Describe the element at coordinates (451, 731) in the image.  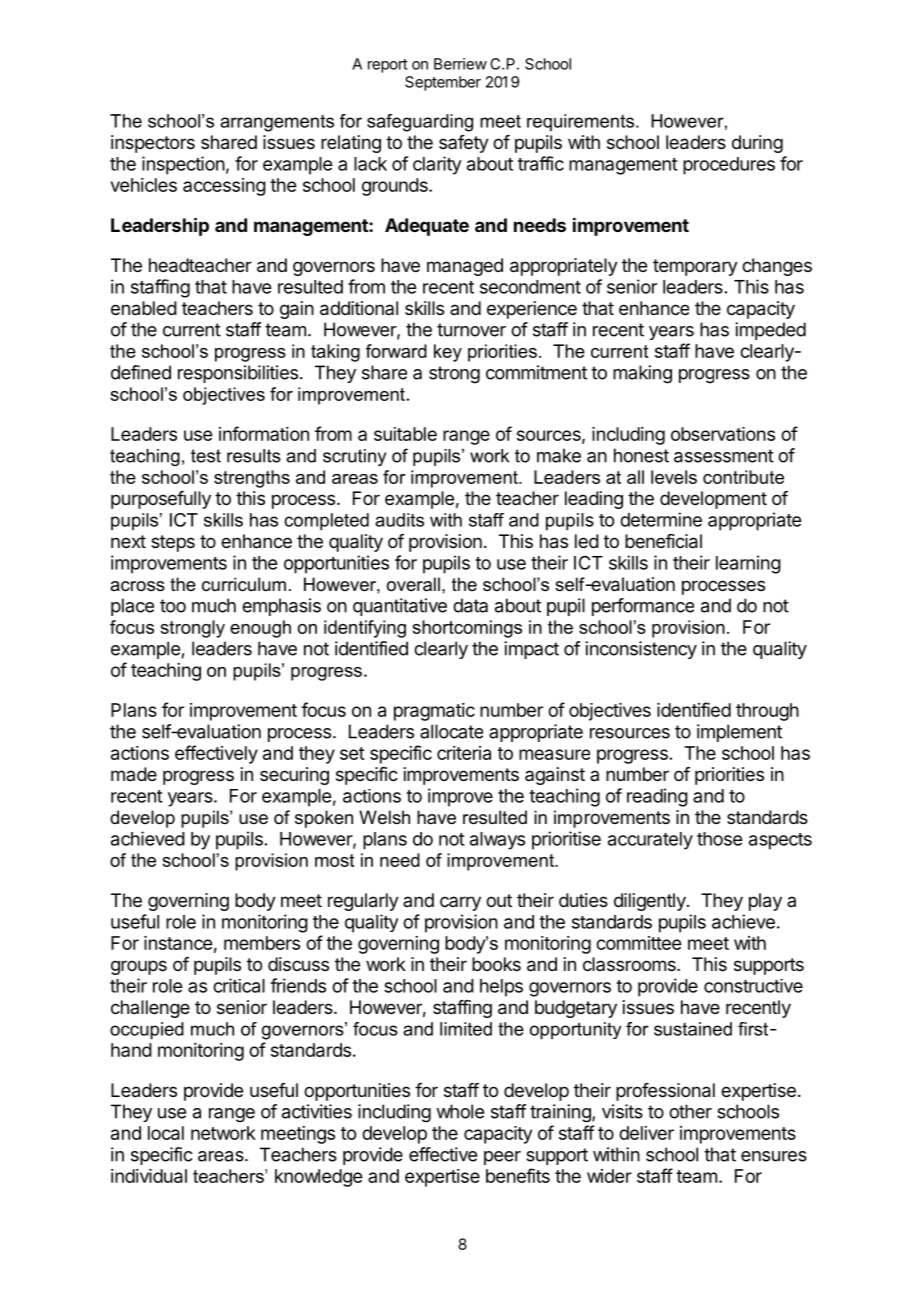
I see `allocate` at that location.
